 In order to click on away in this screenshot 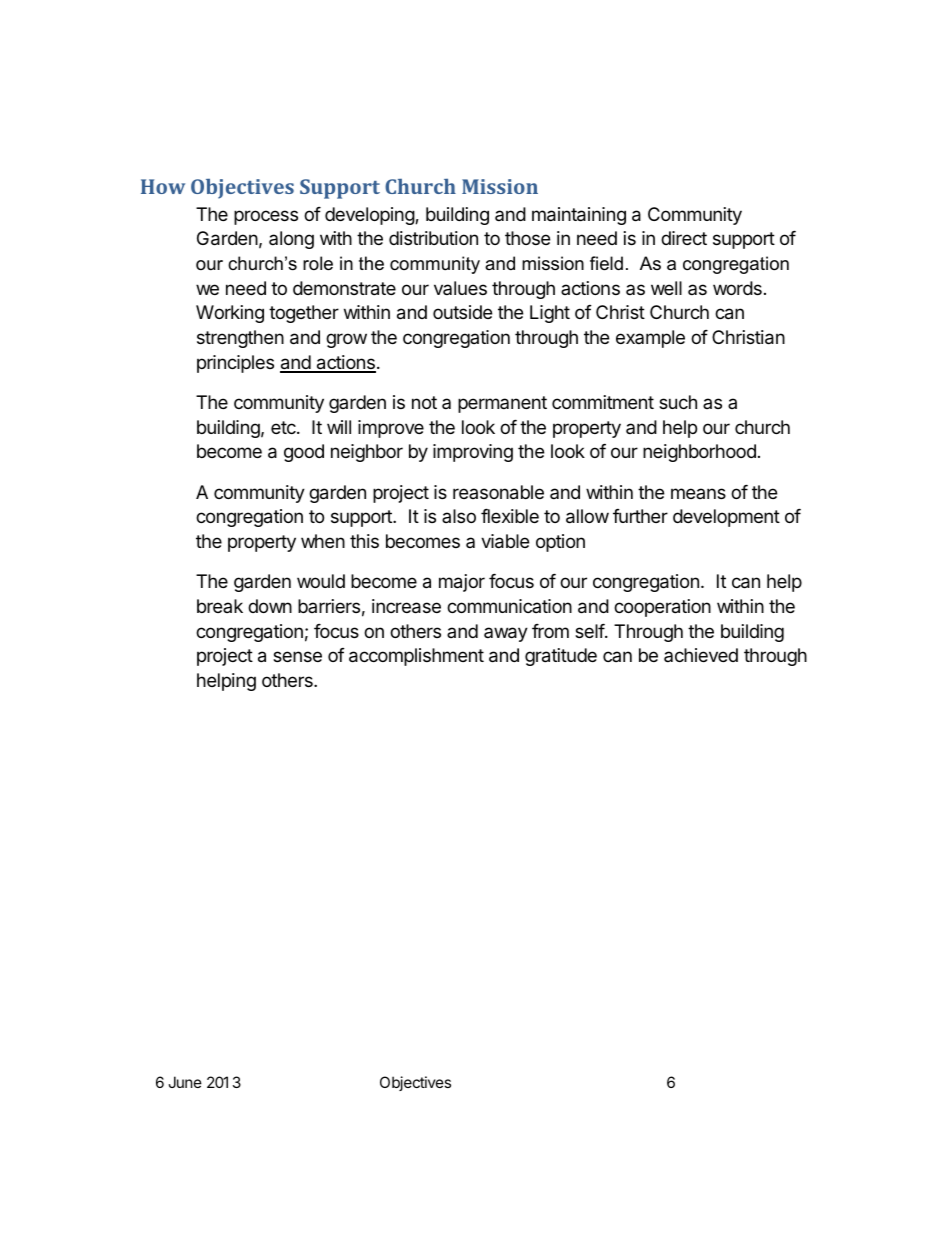, I will do `click(506, 634)`.
